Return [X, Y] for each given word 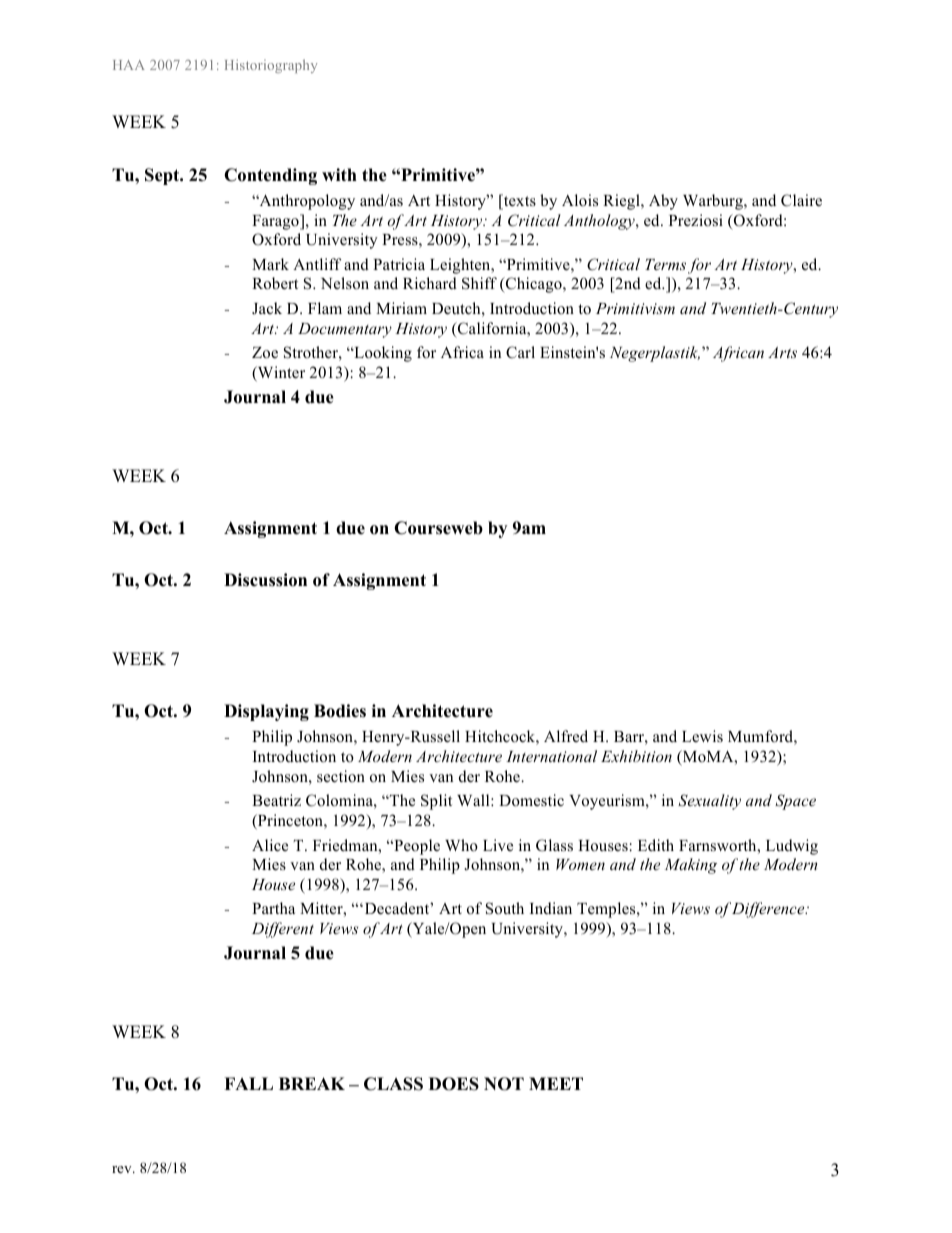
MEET [556, 1083]
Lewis [702, 736]
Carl [520, 352]
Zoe [265, 353]
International [551, 756]
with [339, 174]
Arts [782, 352]
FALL [248, 1083]
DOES [454, 1084]
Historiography [271, 66]
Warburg [714, 202]
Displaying [266, 712]
